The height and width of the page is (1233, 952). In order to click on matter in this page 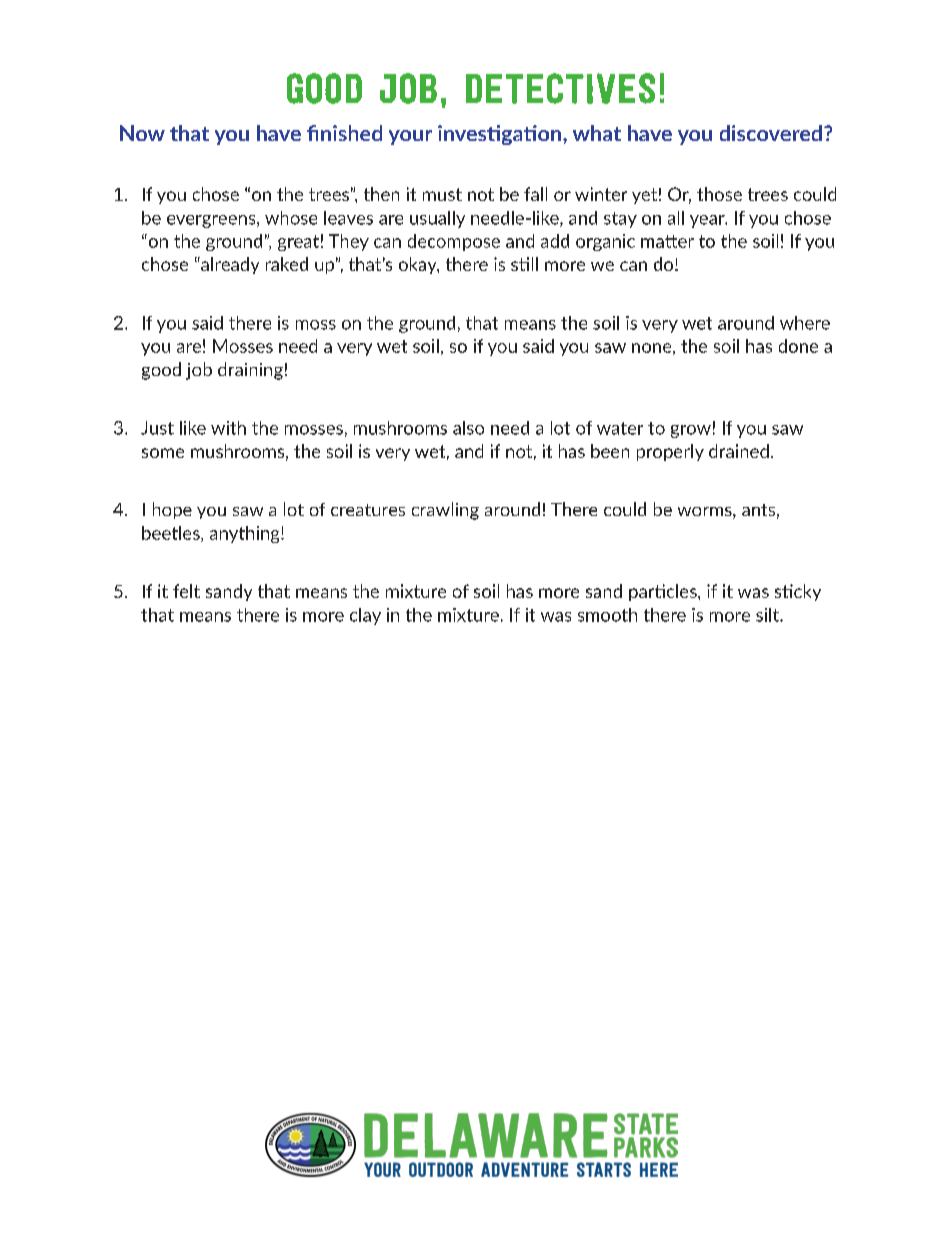, I will do `click(667, 241)`.
